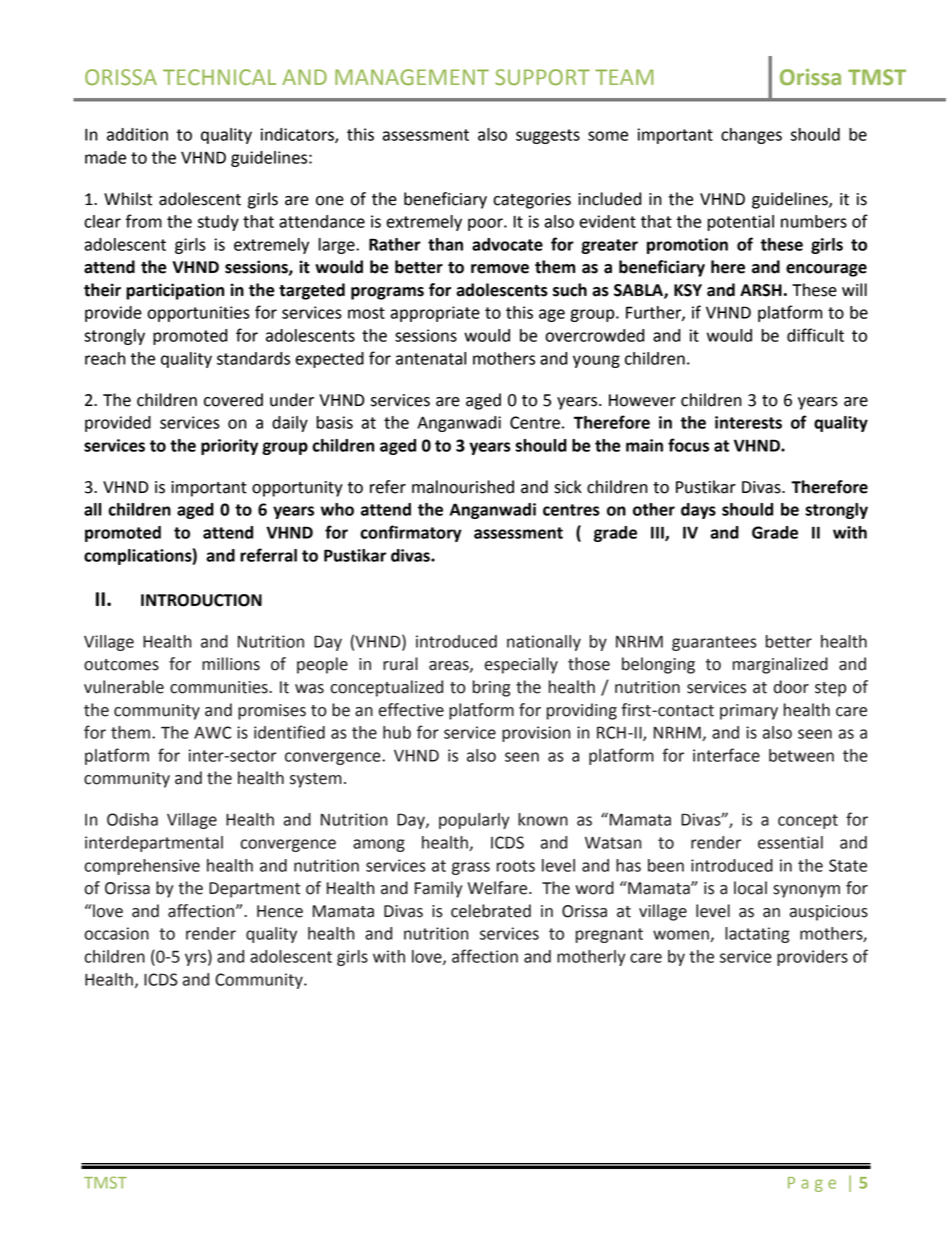 This image has height=1233, width=952. I want to click on opportunity, so click(297, 489).
